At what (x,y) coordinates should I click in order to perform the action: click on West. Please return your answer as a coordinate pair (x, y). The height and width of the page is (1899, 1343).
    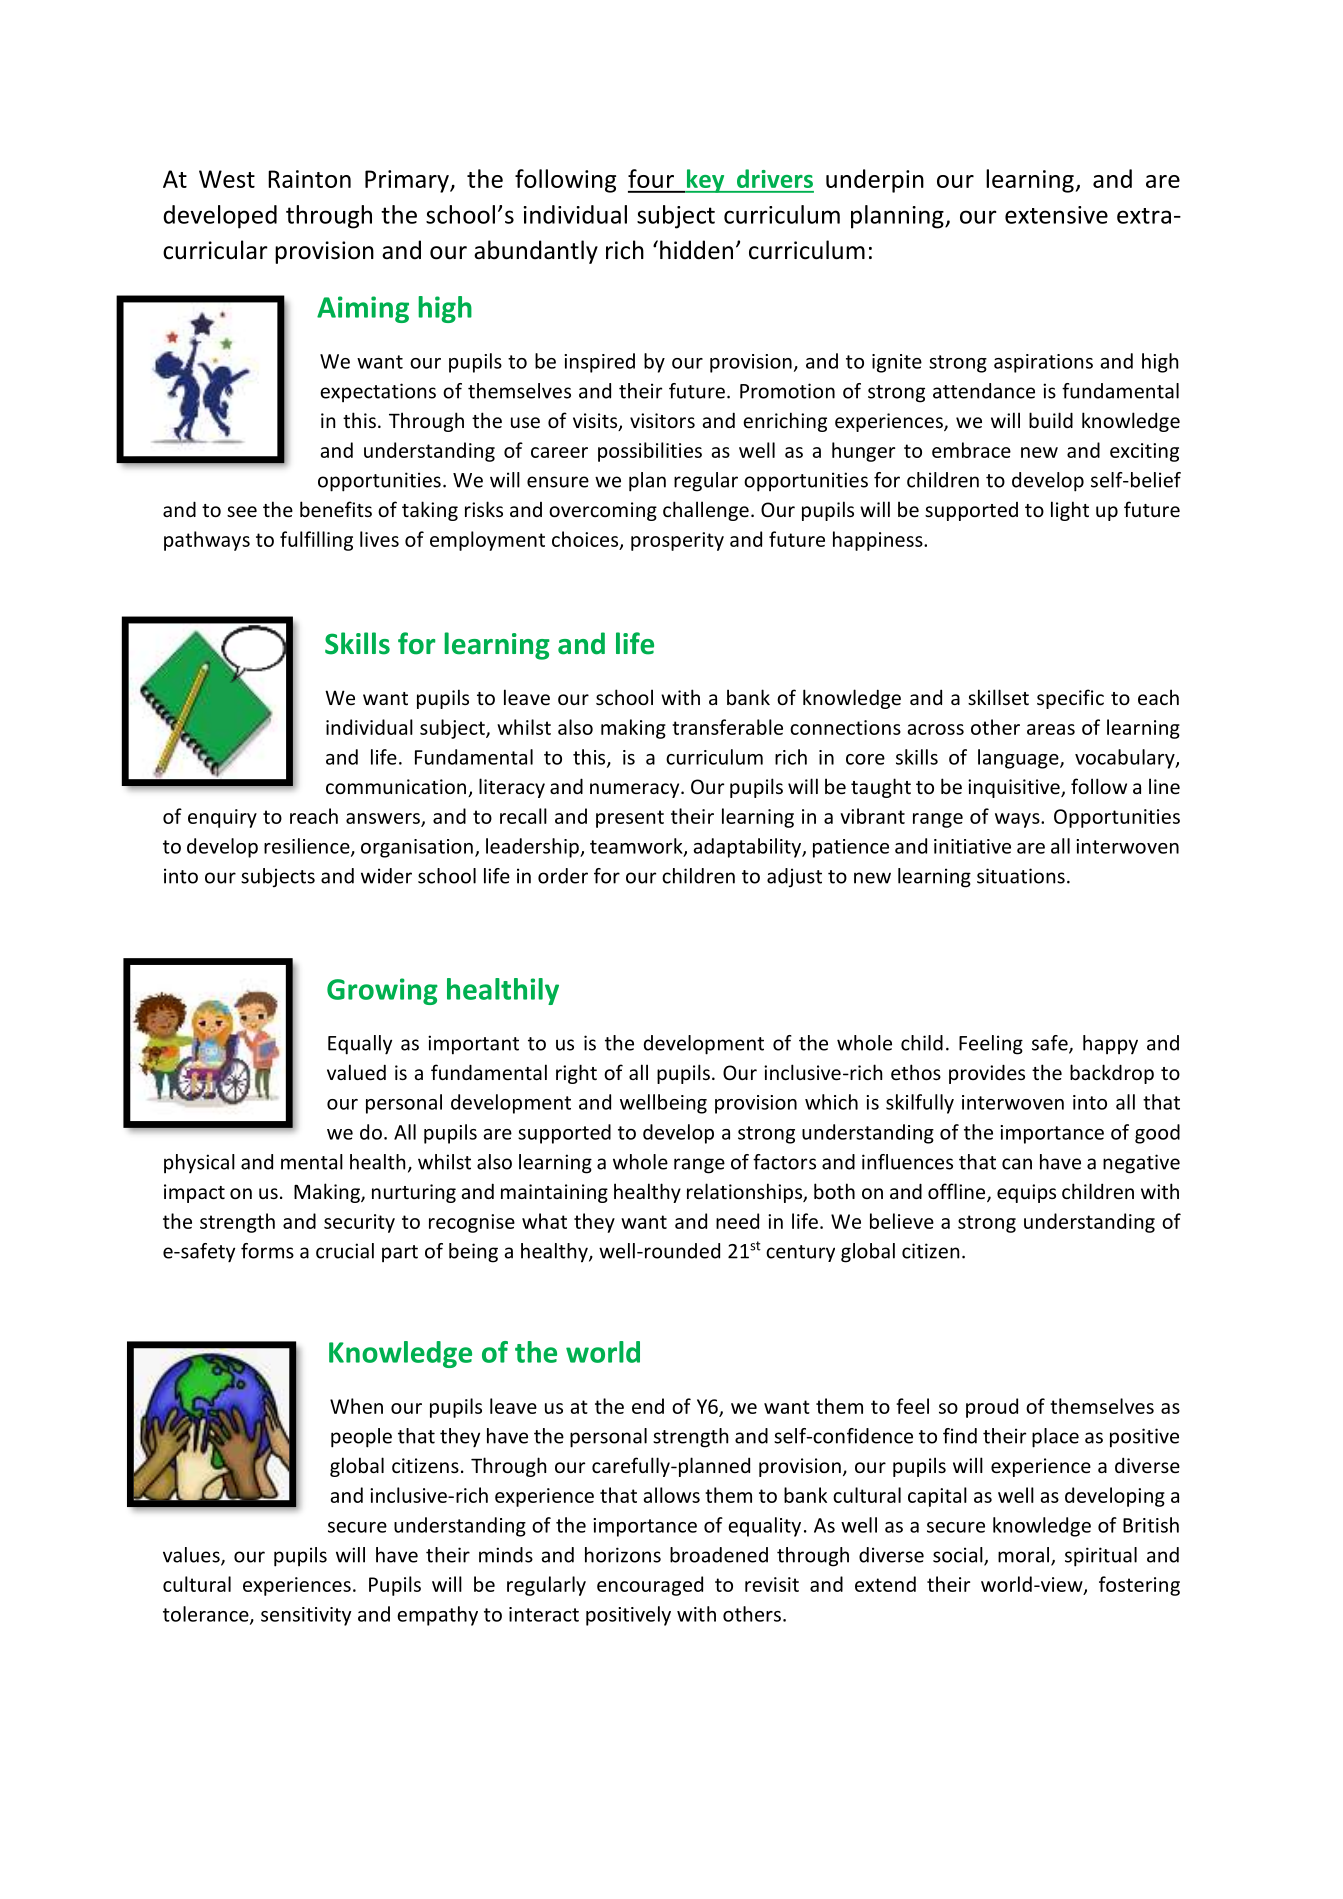
    Looking at the image, I should click on (227, 179).
